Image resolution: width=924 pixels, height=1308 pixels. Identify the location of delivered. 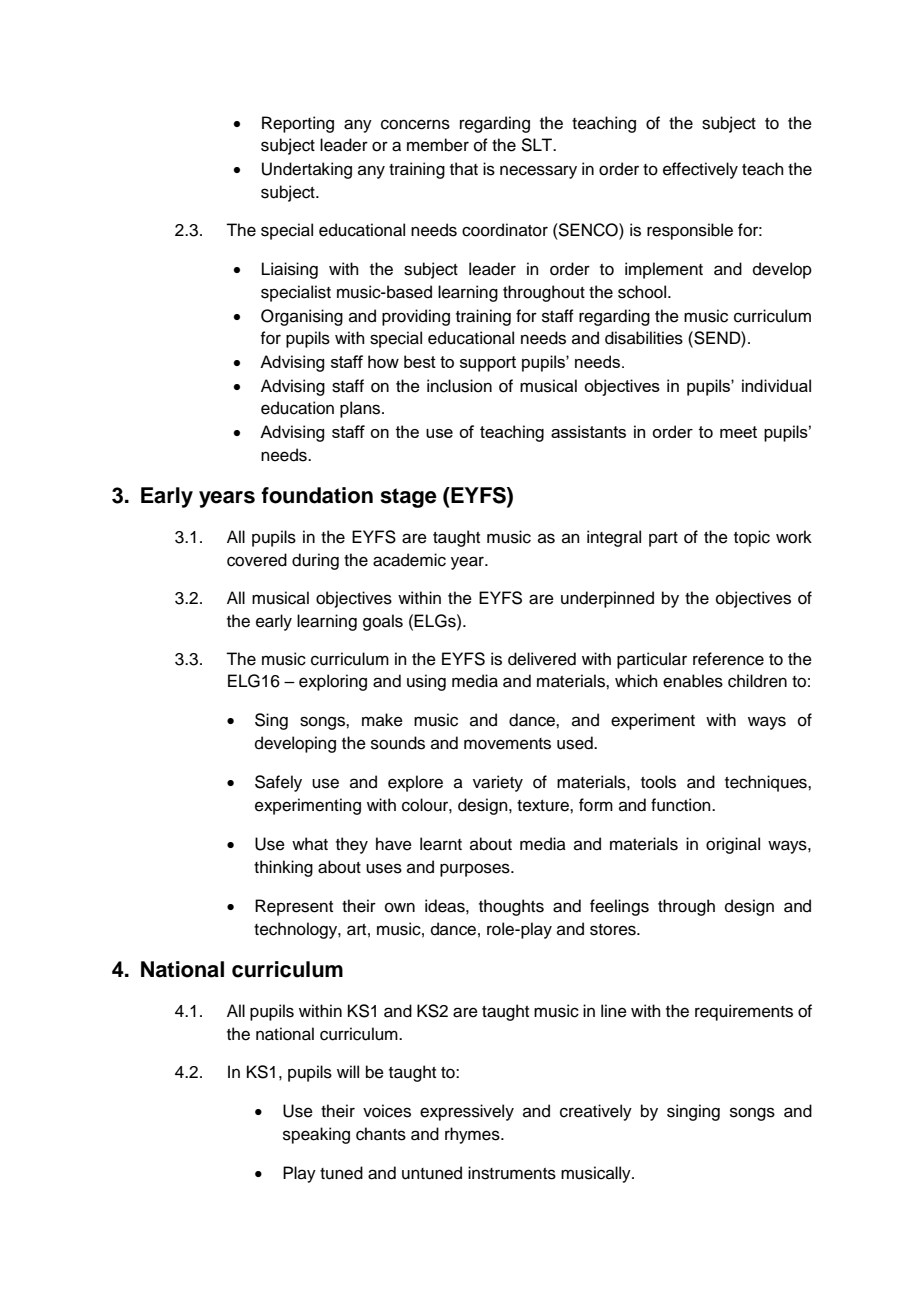
(542, 659).
